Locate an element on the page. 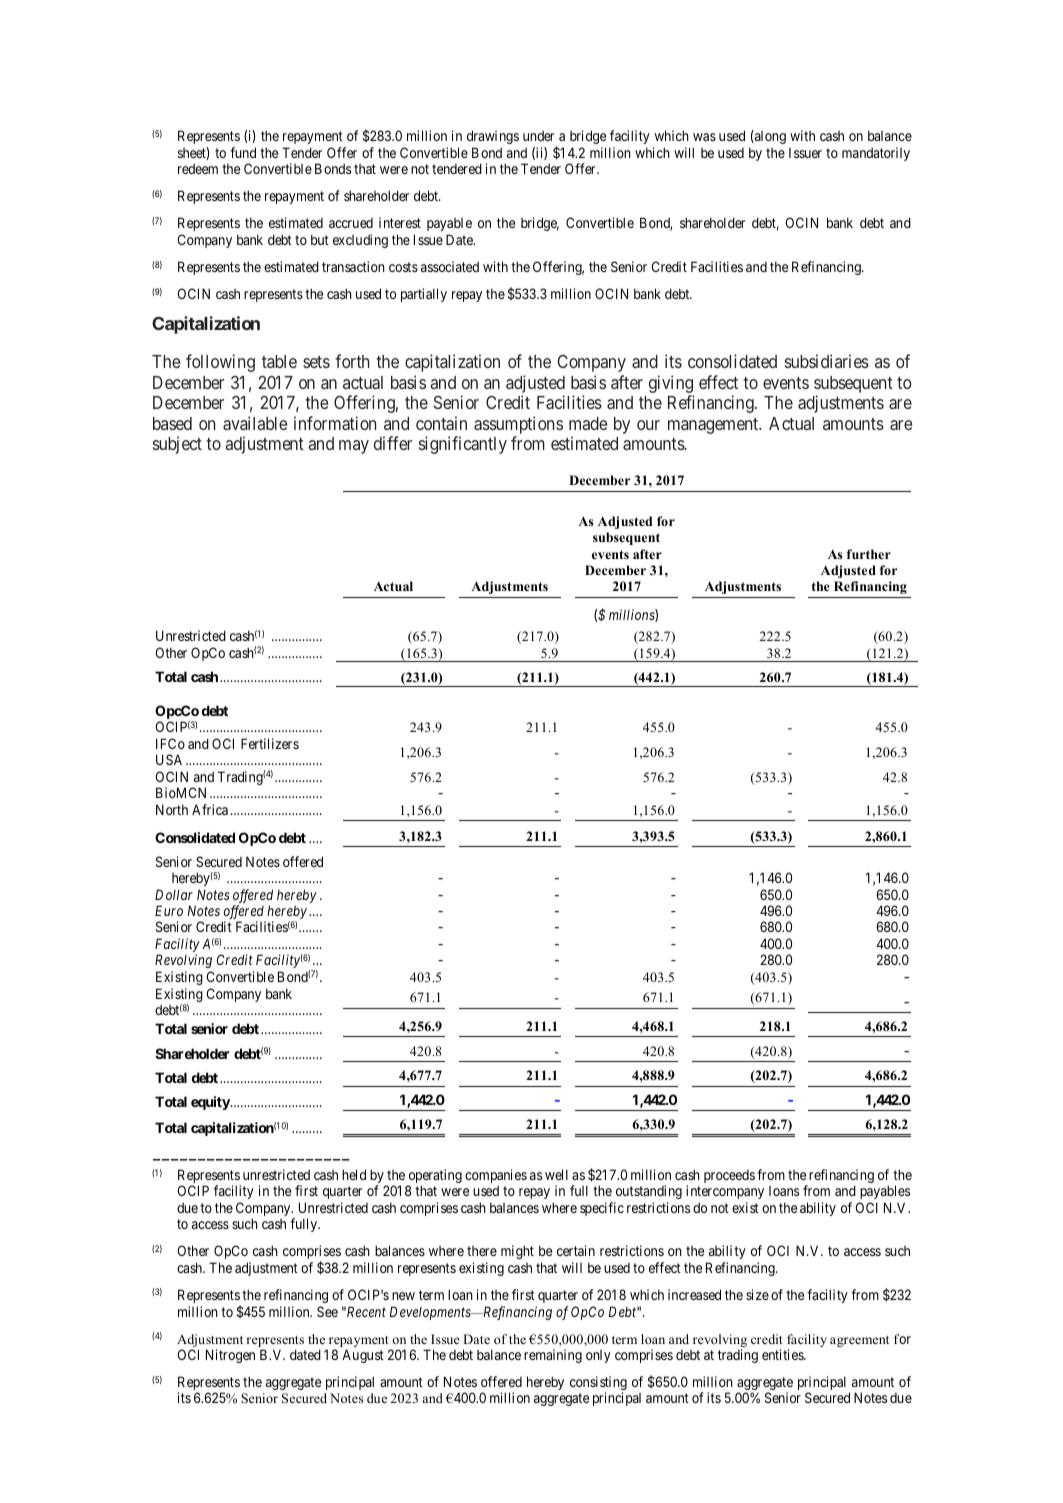 The image size is (1063, 1503). held is located at coordinates (354, 1174).
